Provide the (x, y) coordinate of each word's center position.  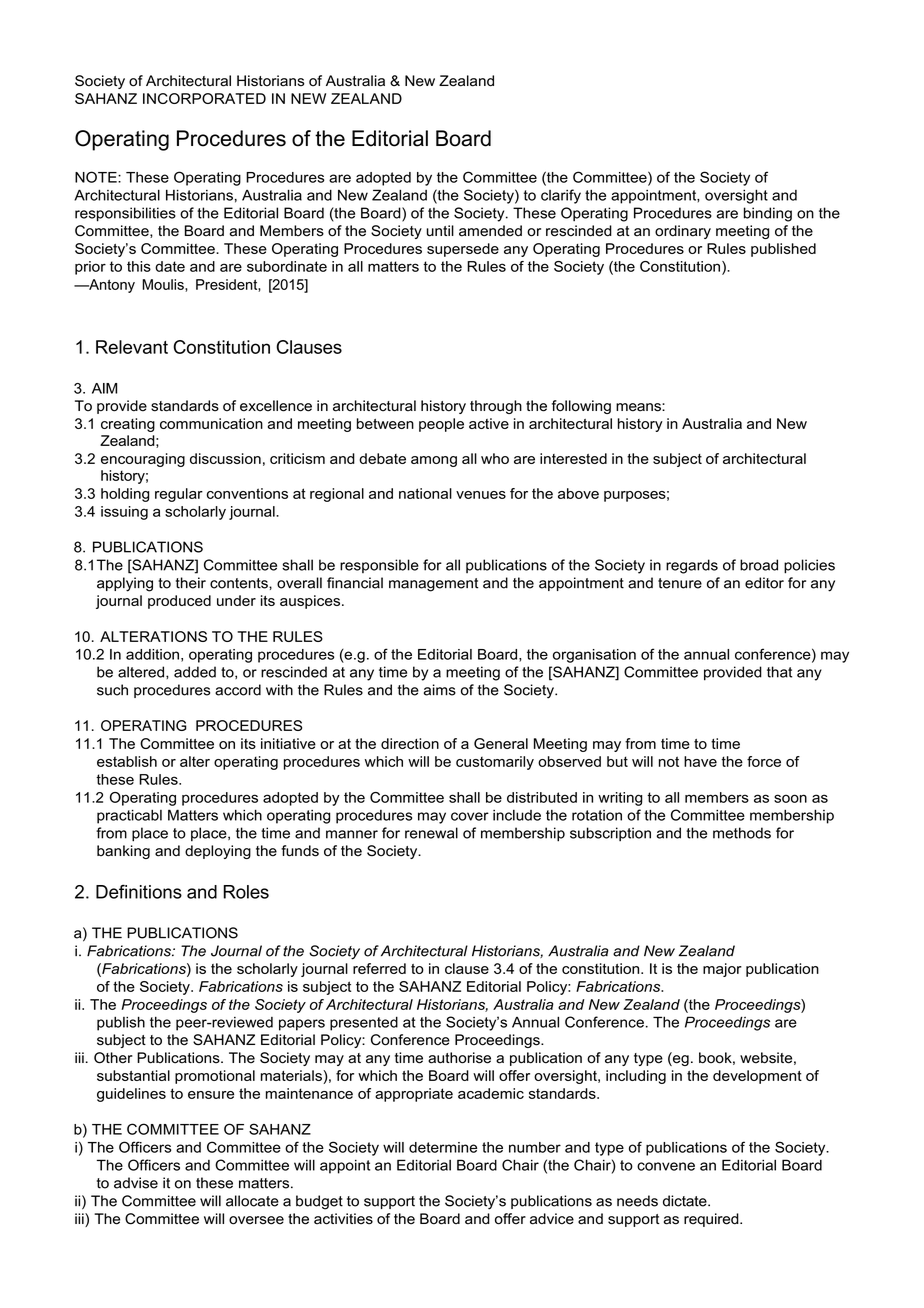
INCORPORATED (204, 98)
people (441, 425)
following (581, 407)
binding (768, 214)
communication (211, 423)
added (195, 672)
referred (379, 968)
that (779, 672)
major (722, 970)
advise (136, 1183)
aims (440, 690)
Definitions (139, 891)
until (440, 231)
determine (443, 1147)
